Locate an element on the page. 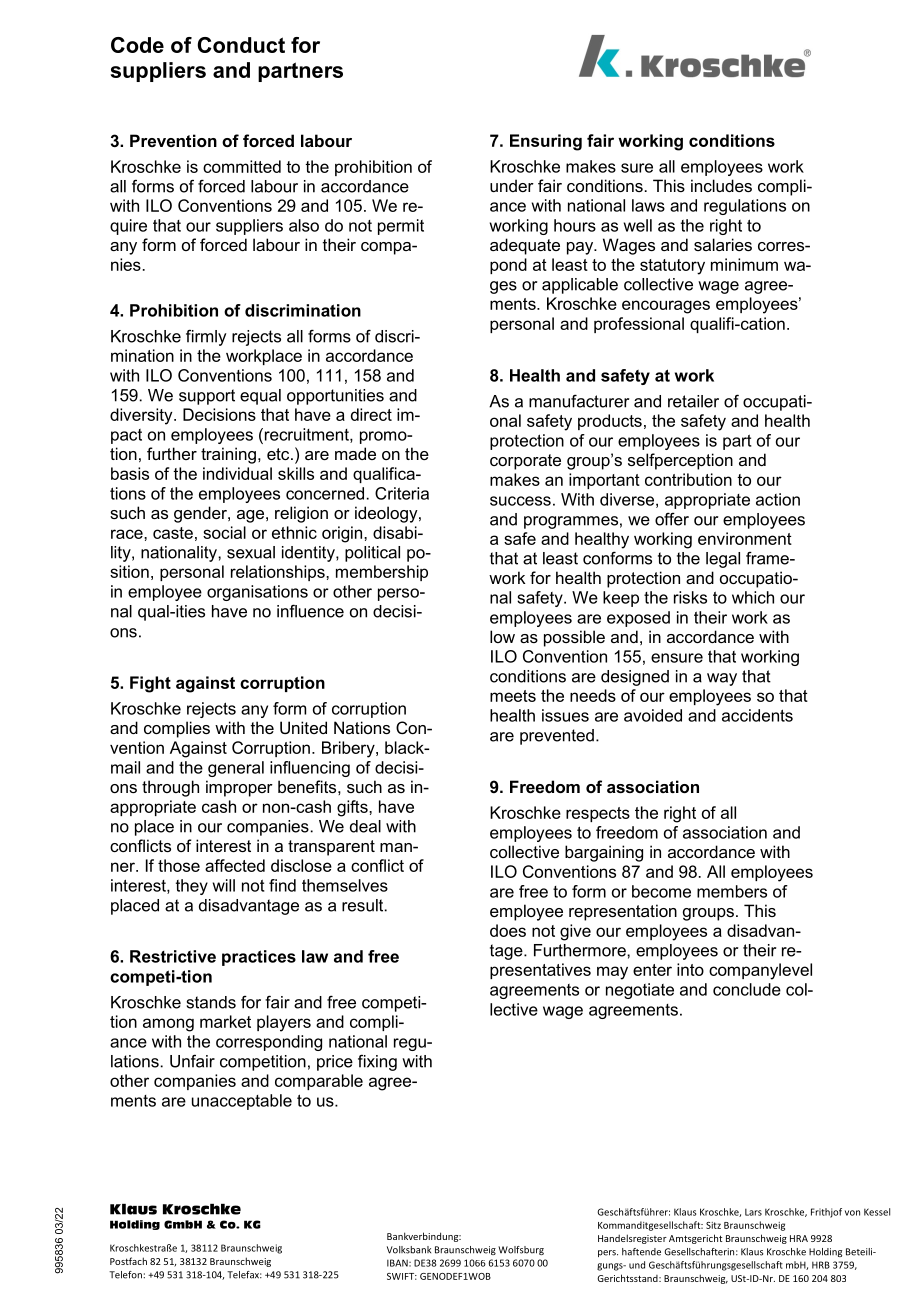 The image size is (924, 1308). Ensuring is located at coordinates (546, 142).
